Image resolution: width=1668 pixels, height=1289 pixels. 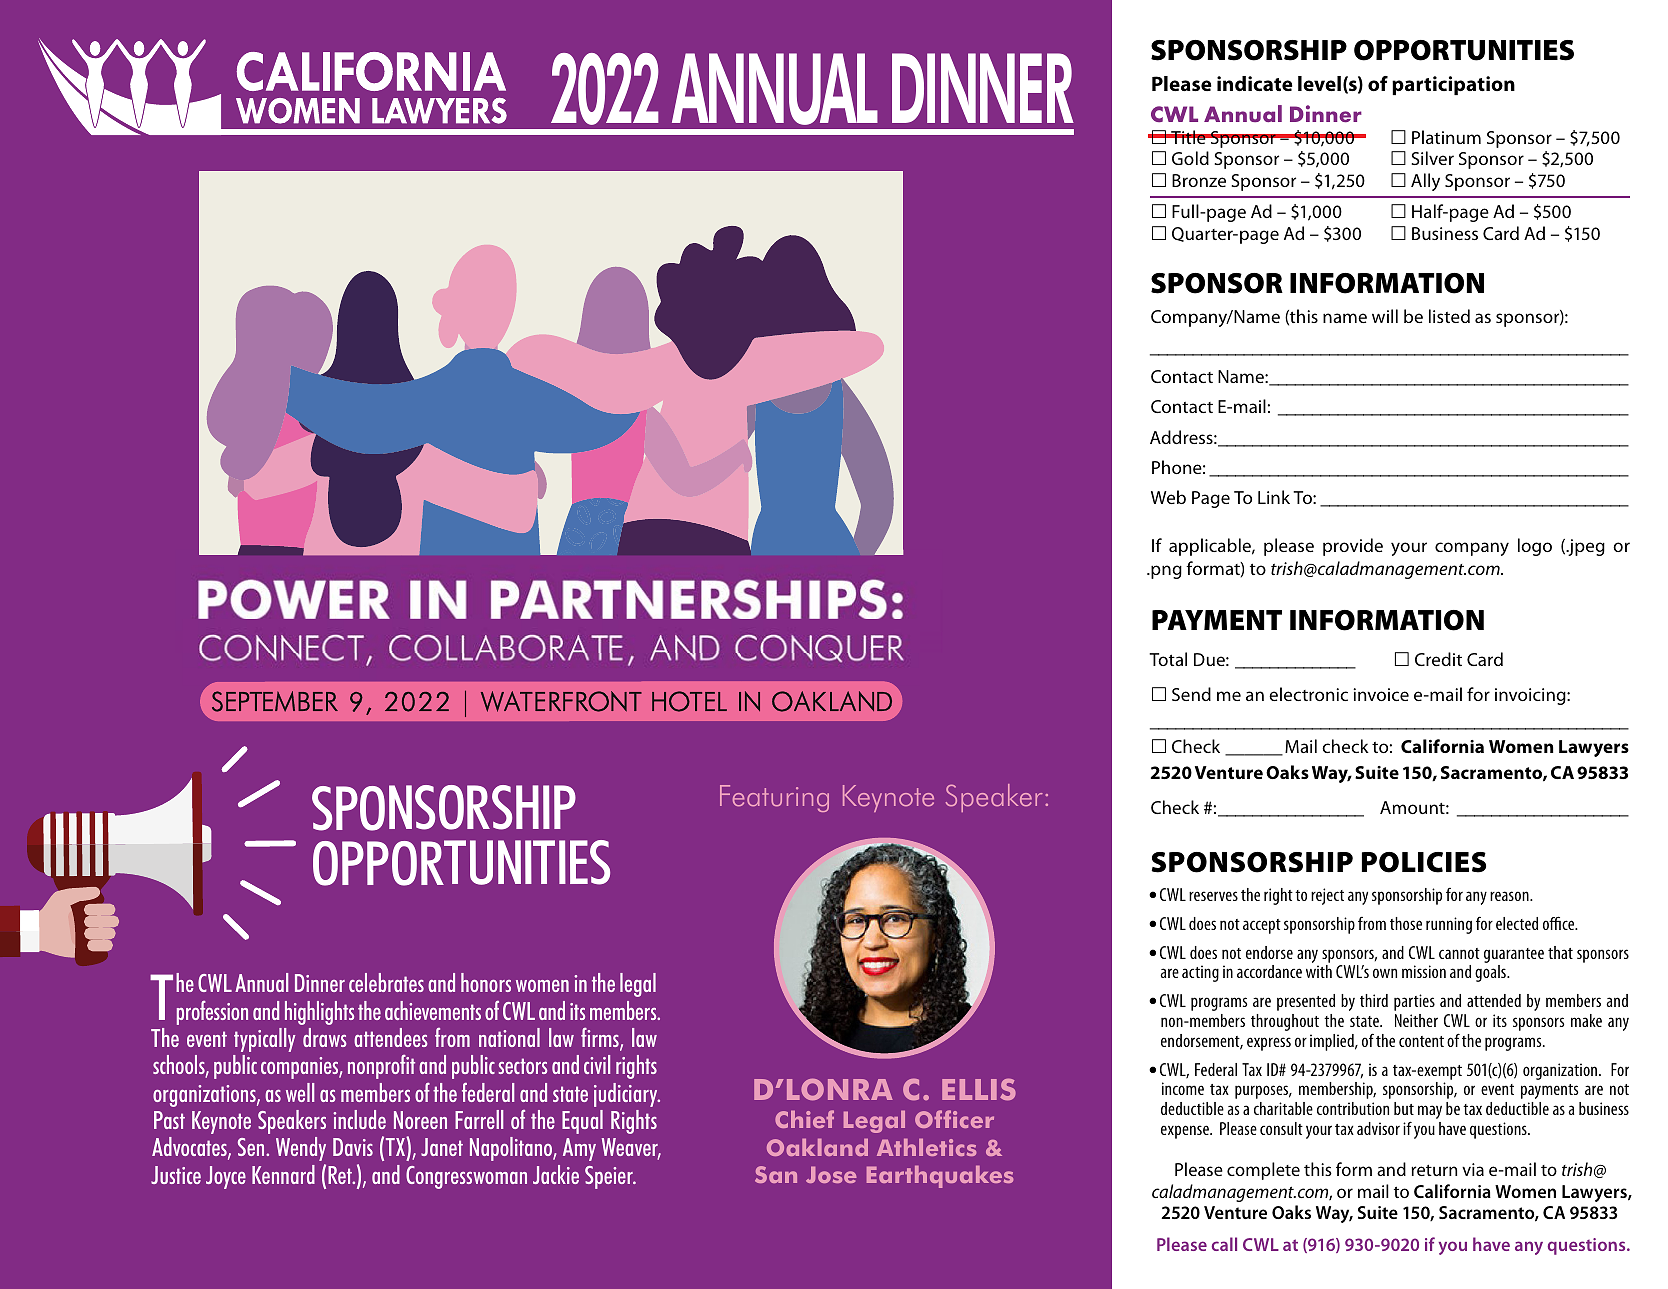 What do you see at coordinates (1168, 659) in the screenshot?
I see `Total` at bounding box center [1168, 659].
